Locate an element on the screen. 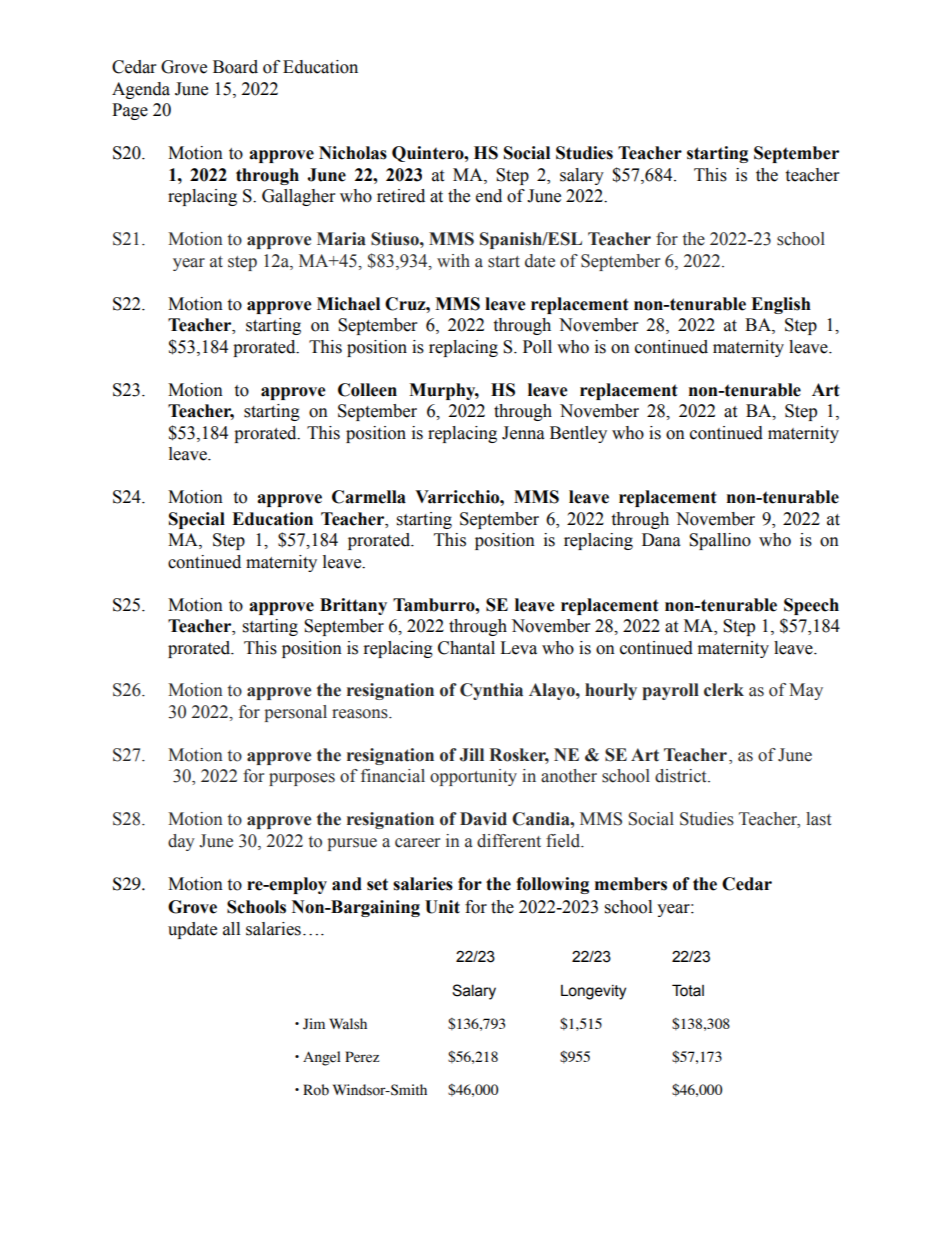 The width and height of the screenshot is (952, 1233). clerk is located at coordinates (724, 690).
